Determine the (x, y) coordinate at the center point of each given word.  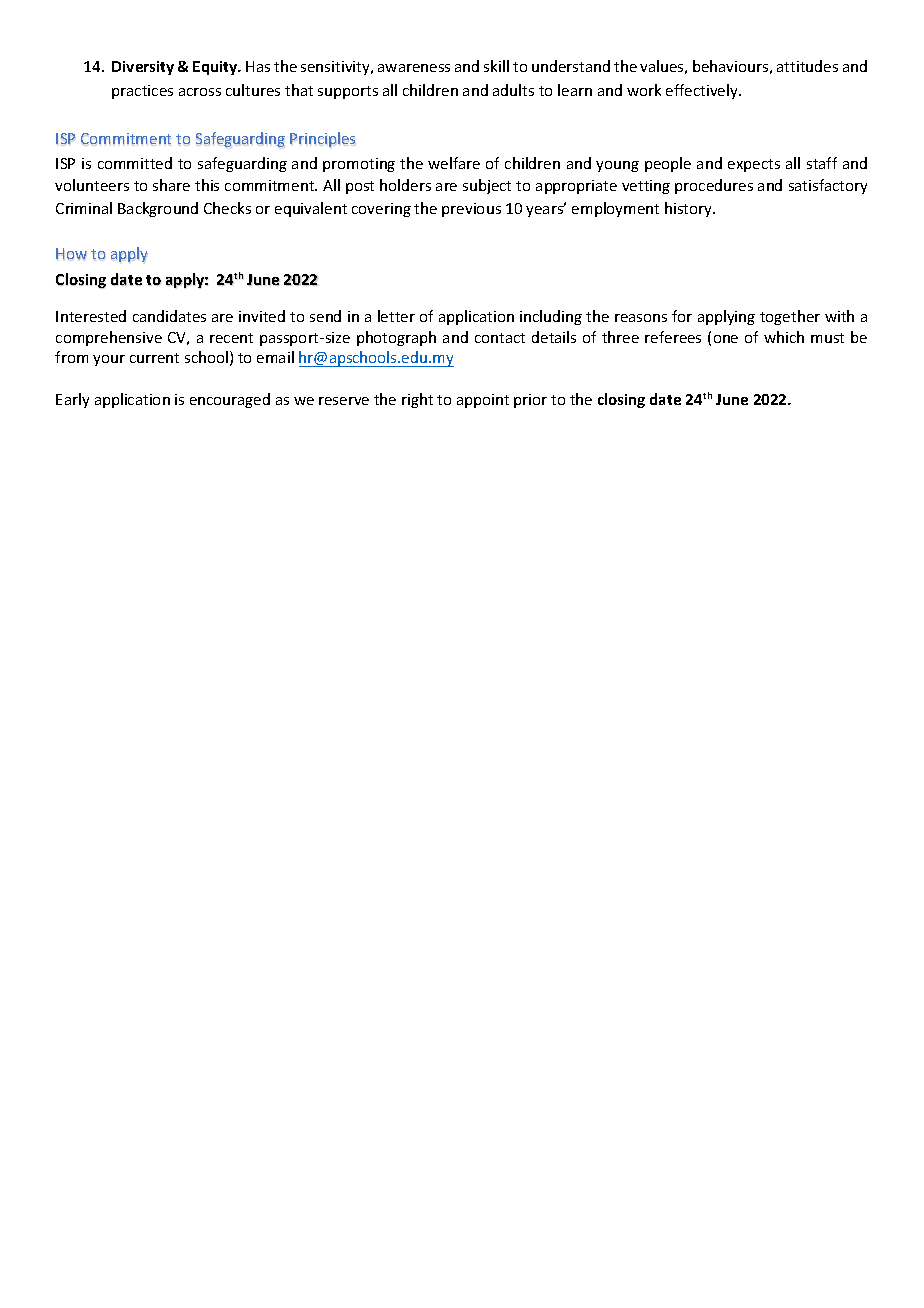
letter (396, 316)
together (790, 317)
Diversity (143, 68)
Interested (91, 316)
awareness (414, 68)
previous (471, 210)
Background (158, 209)
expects (754, 165)
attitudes (807, 66)
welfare (454, 163)
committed (135, 163)
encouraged (230, 400)
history (690, 209)
